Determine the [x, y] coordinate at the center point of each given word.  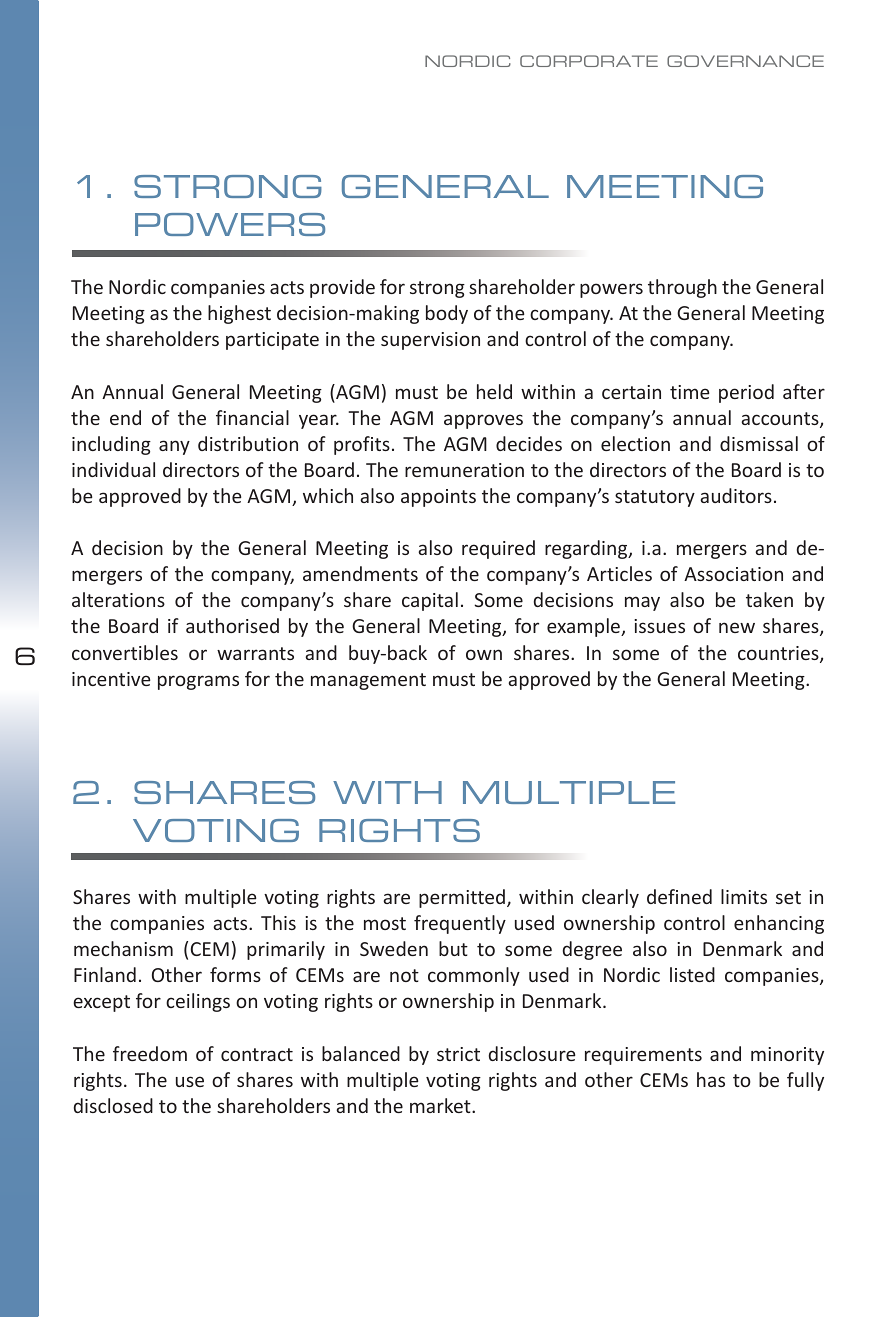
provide [342, 288]
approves [483, 421]
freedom [150, 1053]
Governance [745, 61]
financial [252, 417]
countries [779, 654]
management [368, 681]
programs [198, 682]
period [746, 393]
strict [458, 1054]
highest [239, 314]
